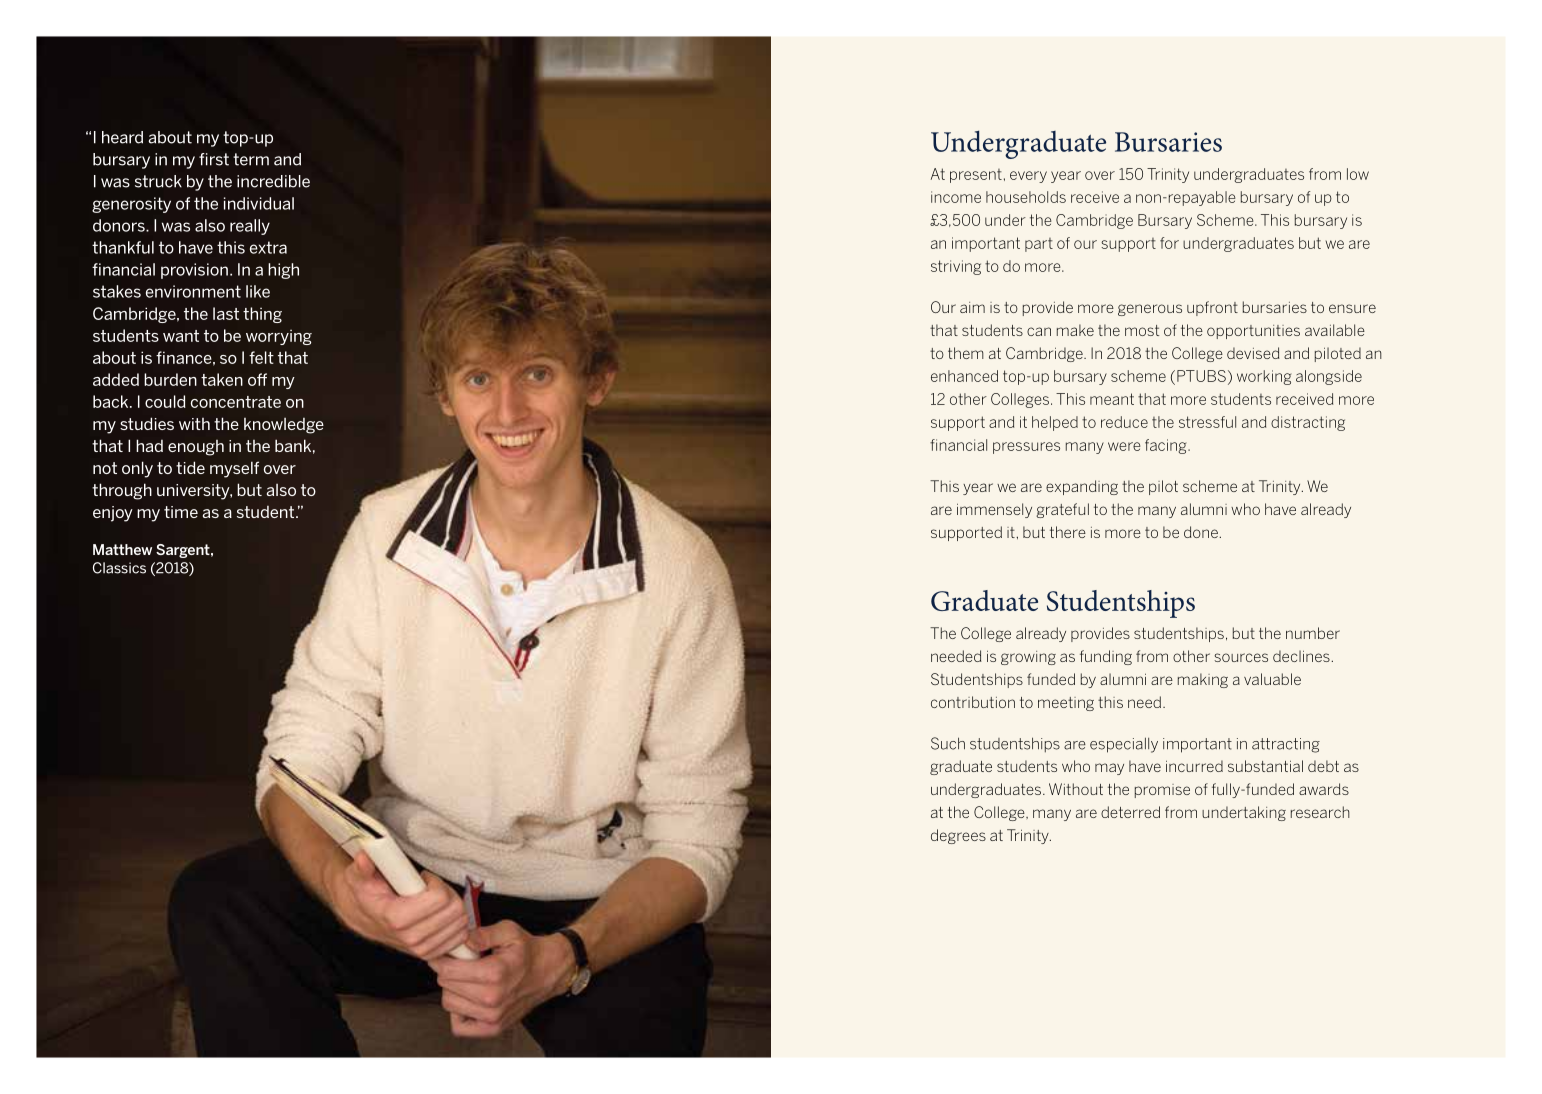 This screenshot has height=1094, width=1542. Describe the element at coordinates (1313, 633) in the screenshot. I see `number` at that location.
